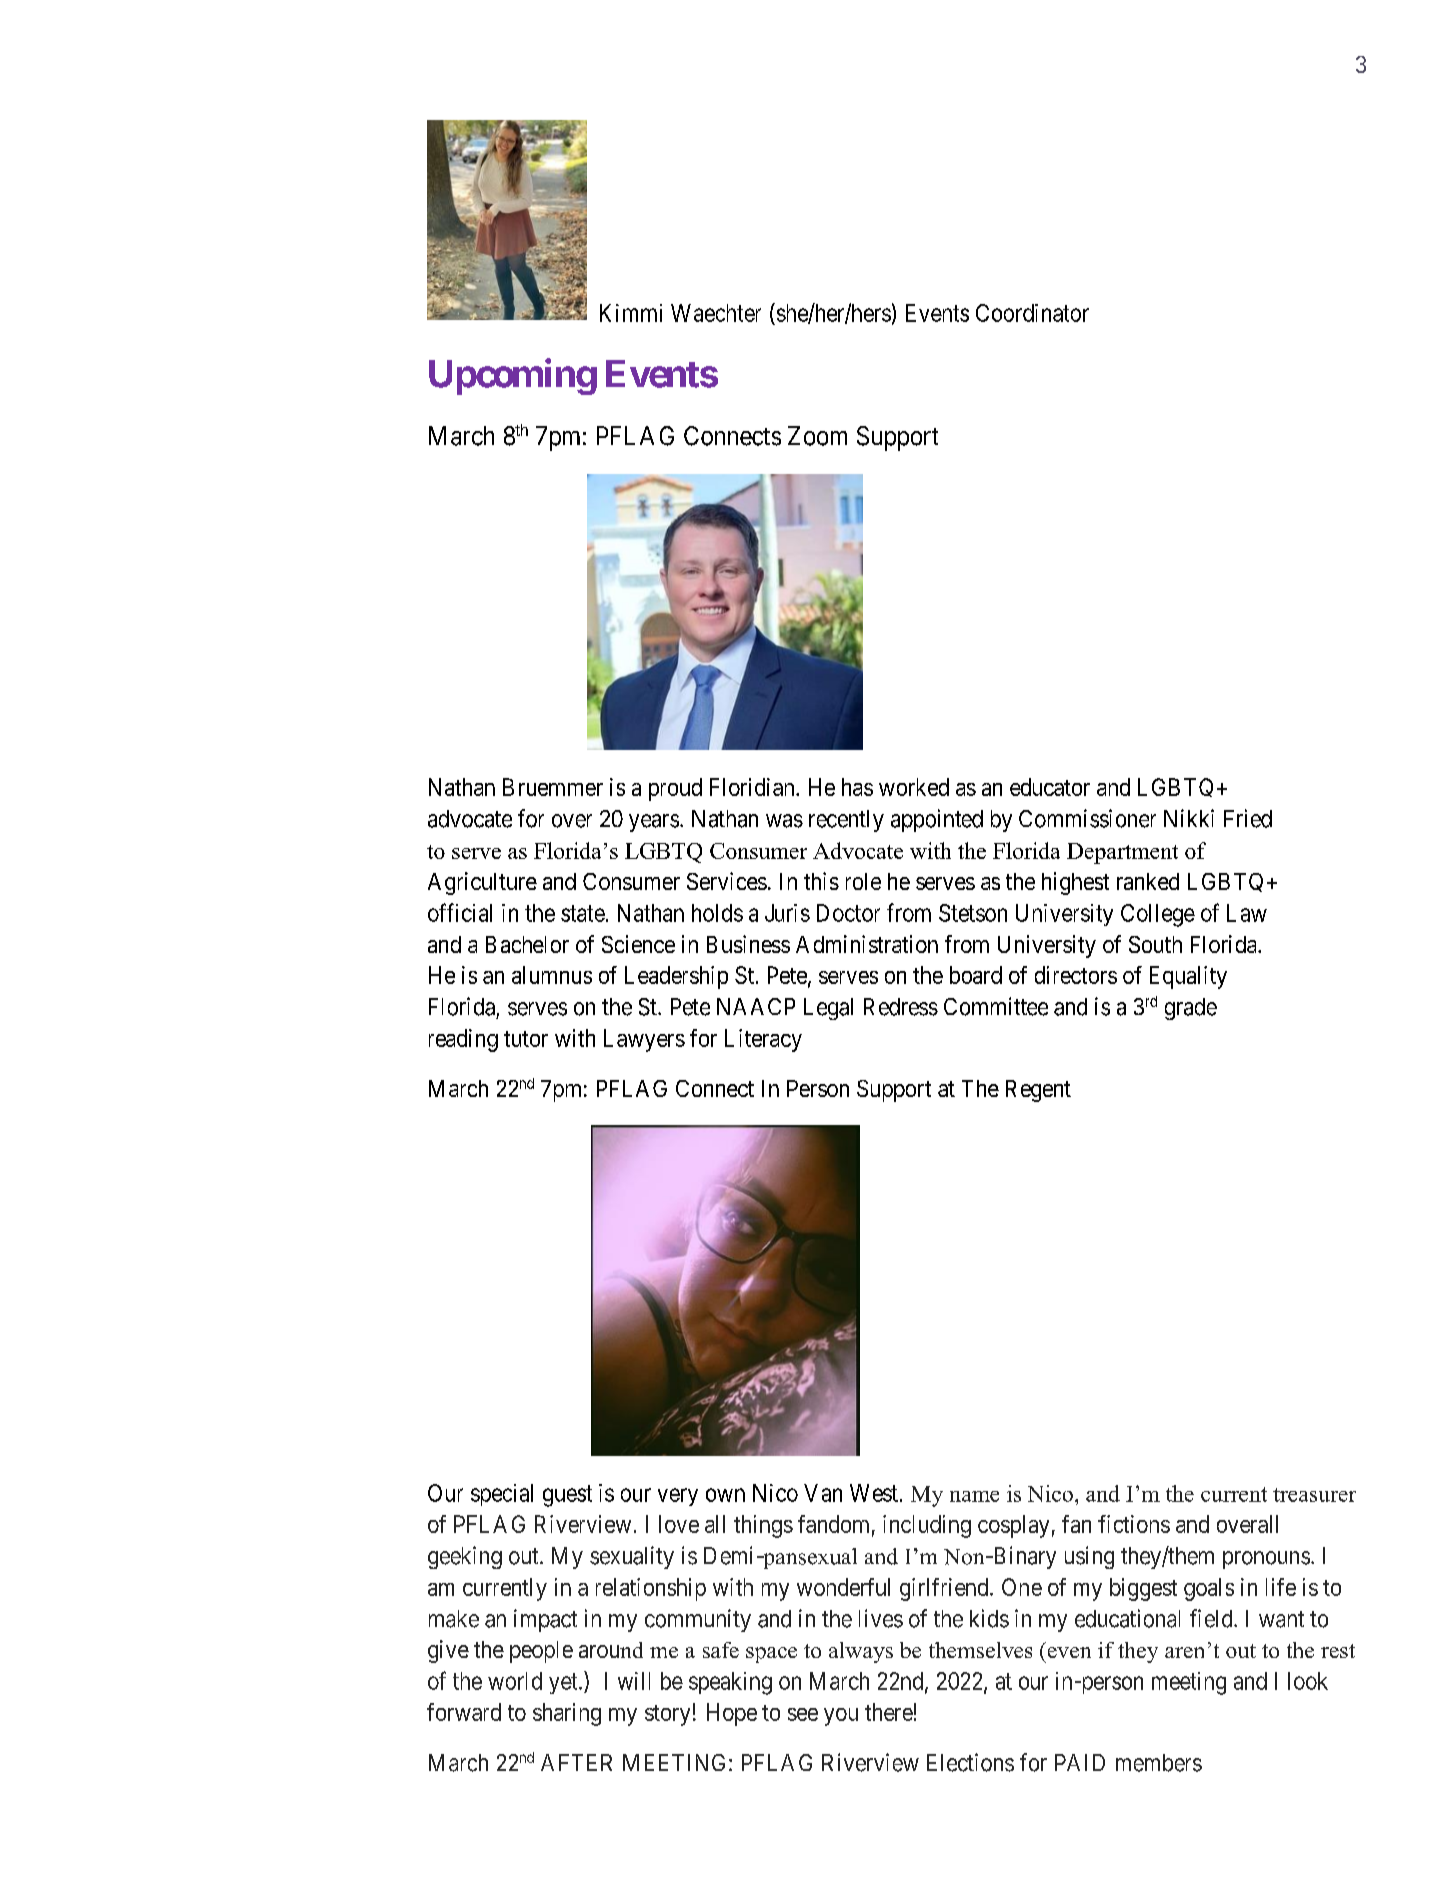 The height and width of the screenshot is (1878, 1451). I want to click on Redress, so click(901, 1007).
